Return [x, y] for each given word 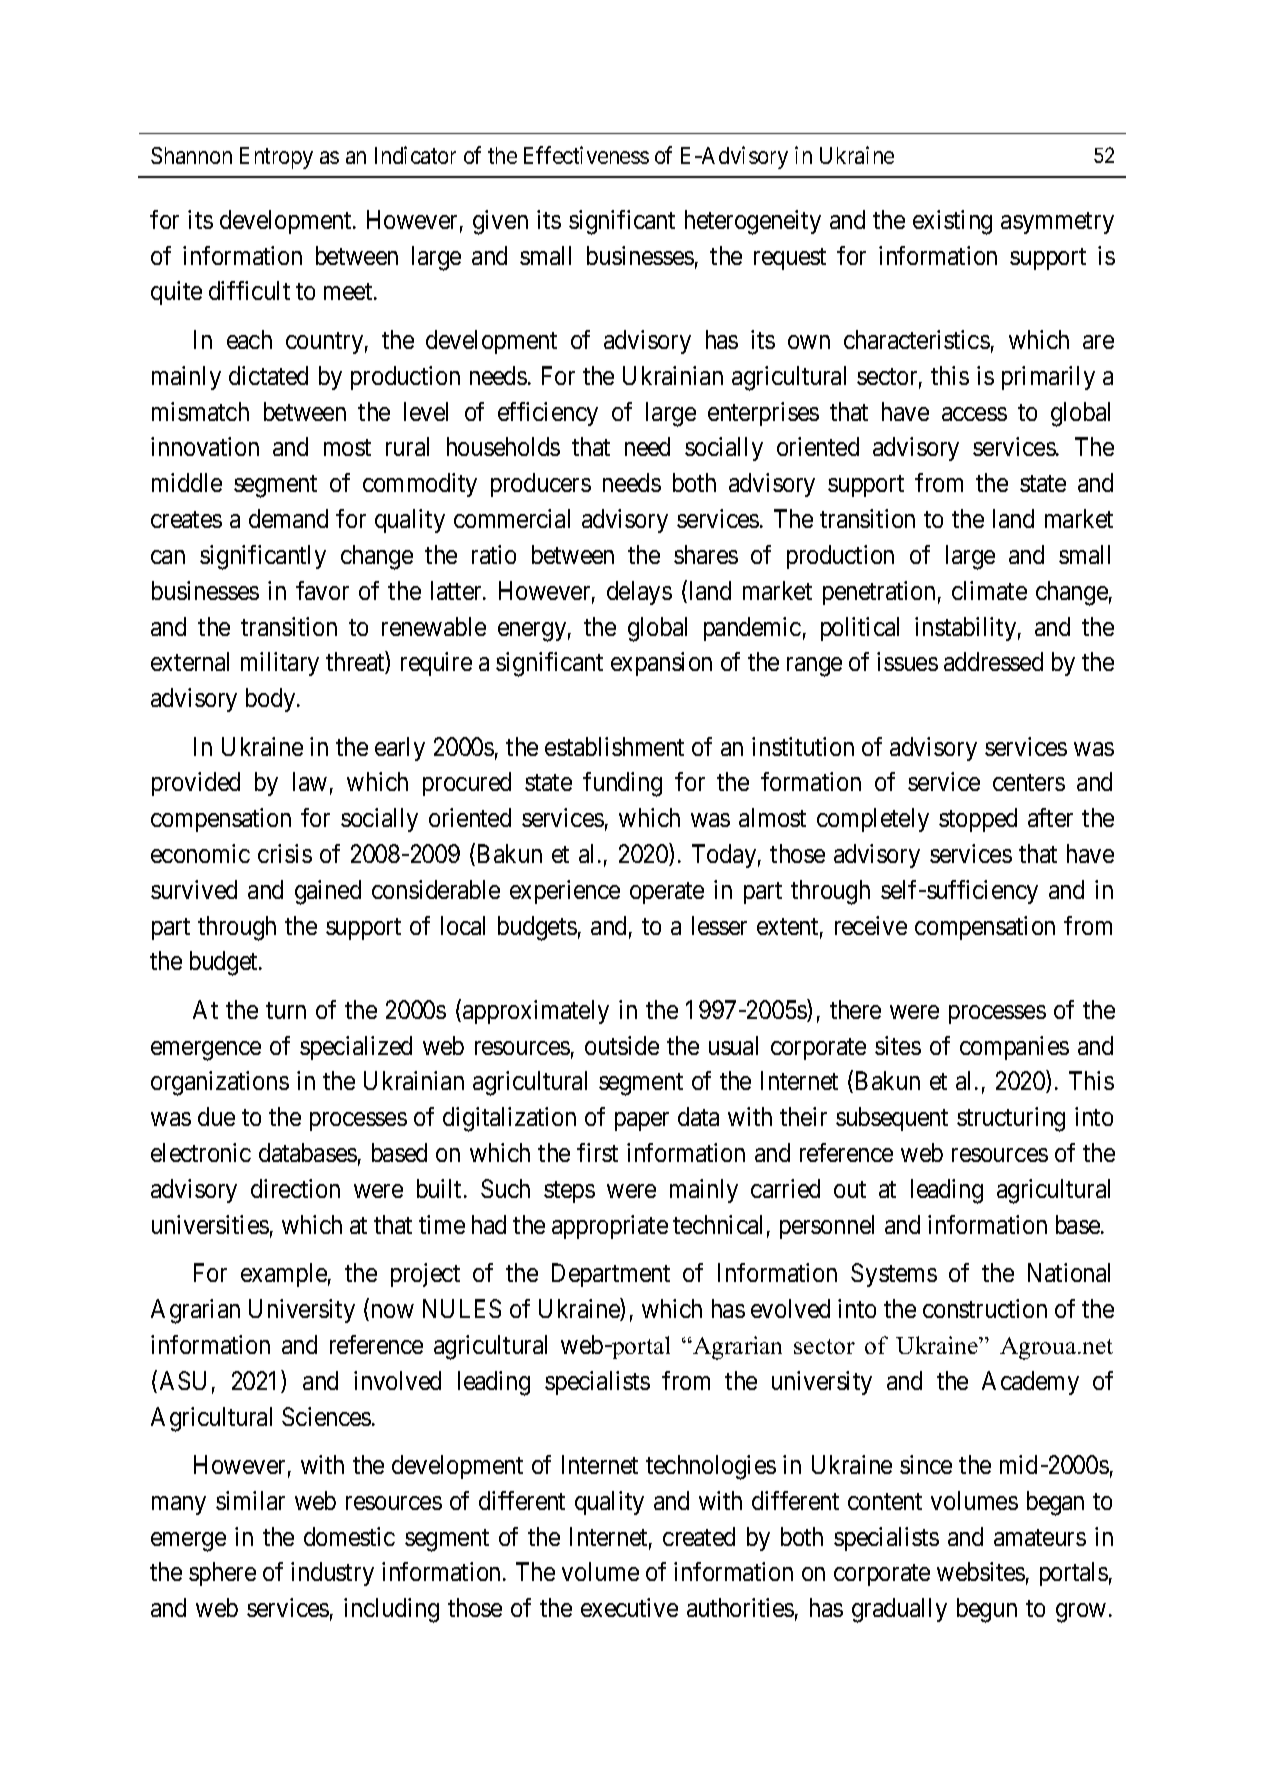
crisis [285, 853]
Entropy [276, 158]
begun [987, 1610]
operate [667, 893]
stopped [978, 820]
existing [952, 222]
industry [332, 1574]
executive [629, 1607]
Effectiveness [586, 155]
